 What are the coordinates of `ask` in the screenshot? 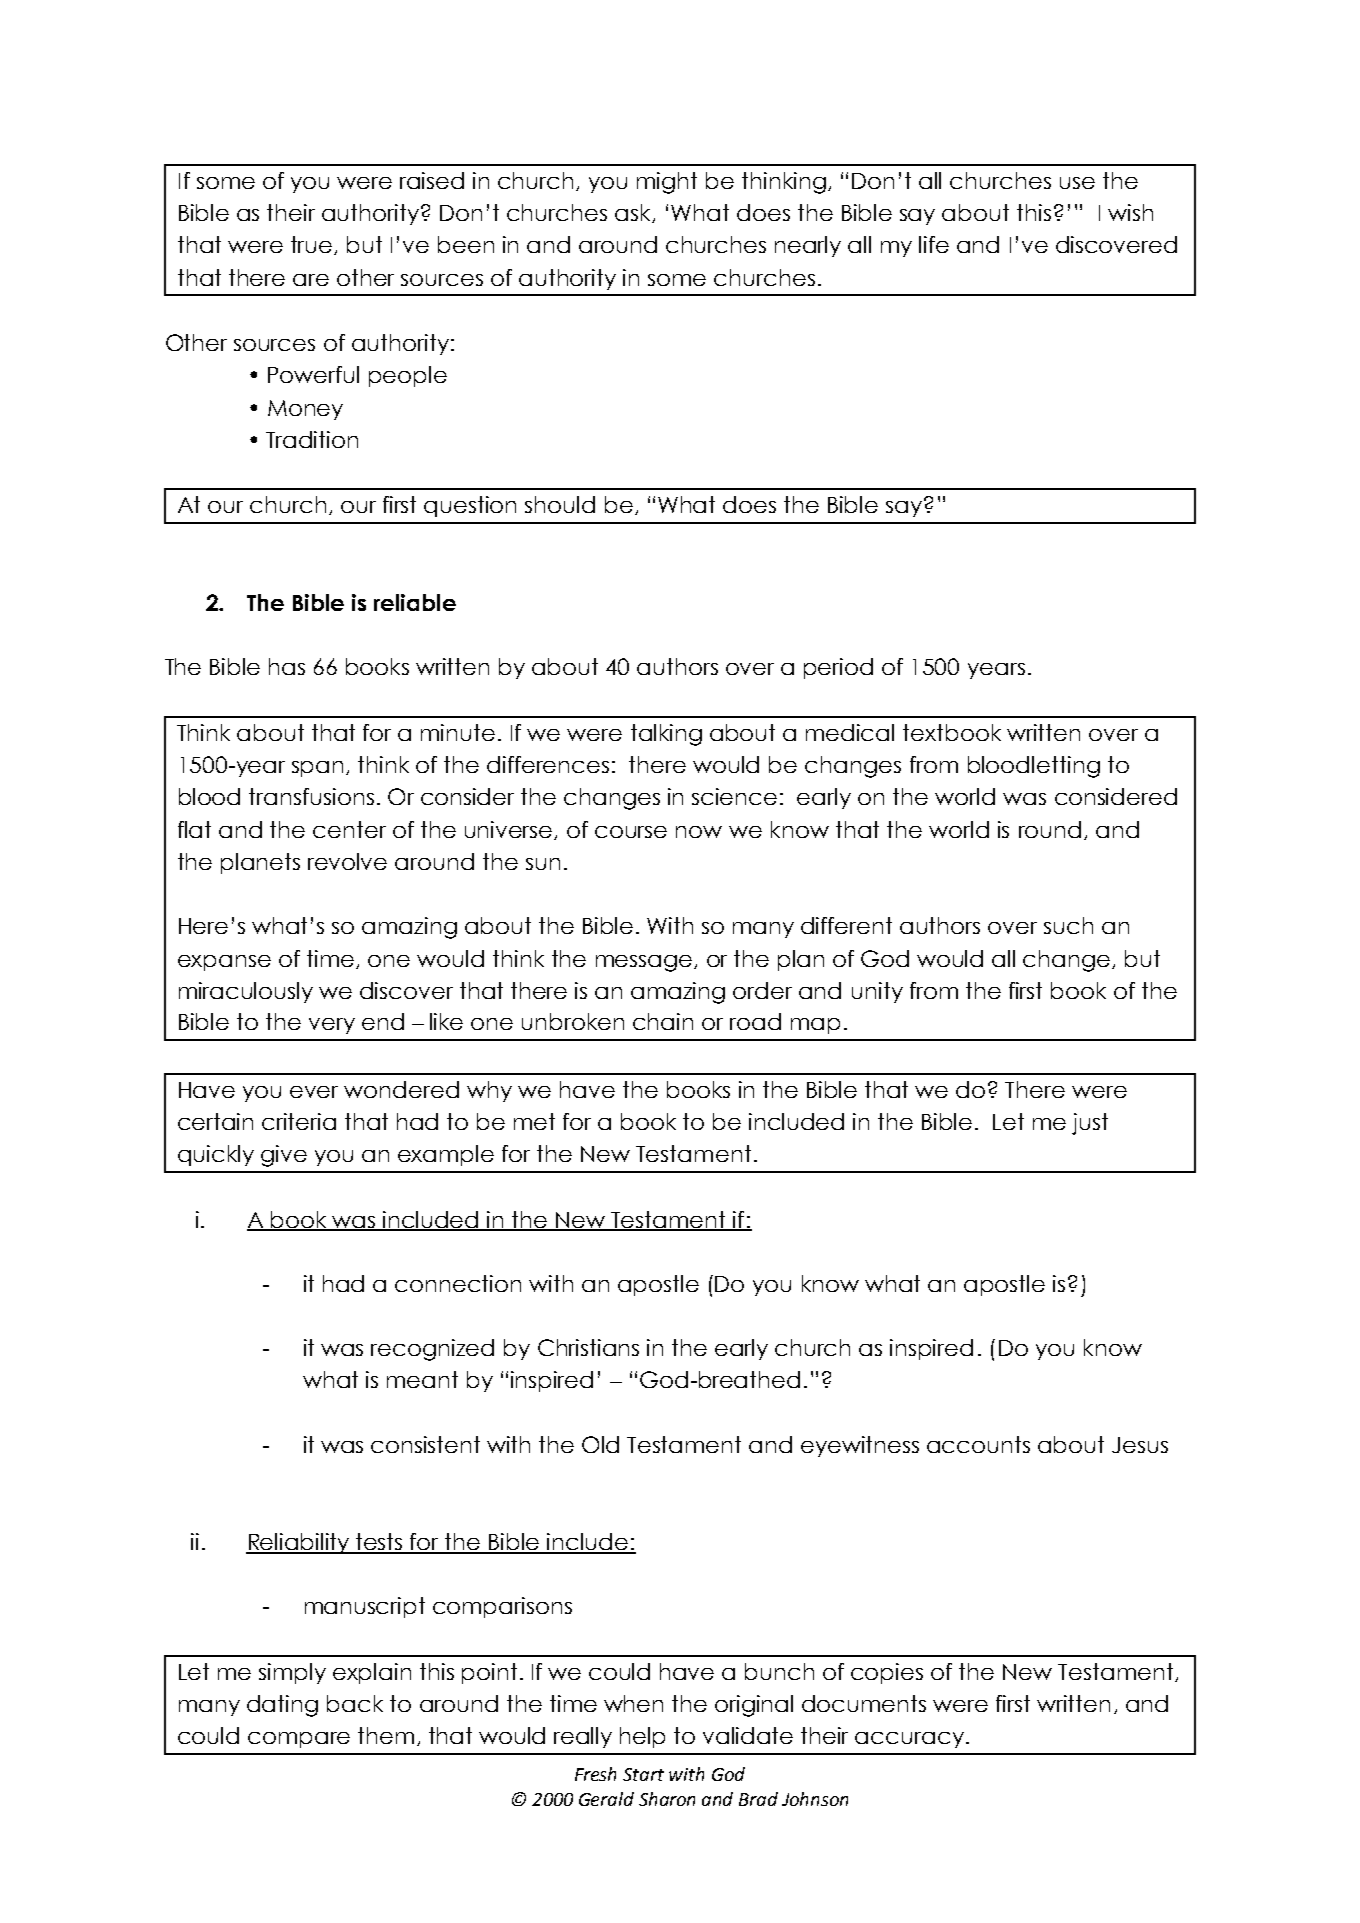 It's located at (634, 213).
